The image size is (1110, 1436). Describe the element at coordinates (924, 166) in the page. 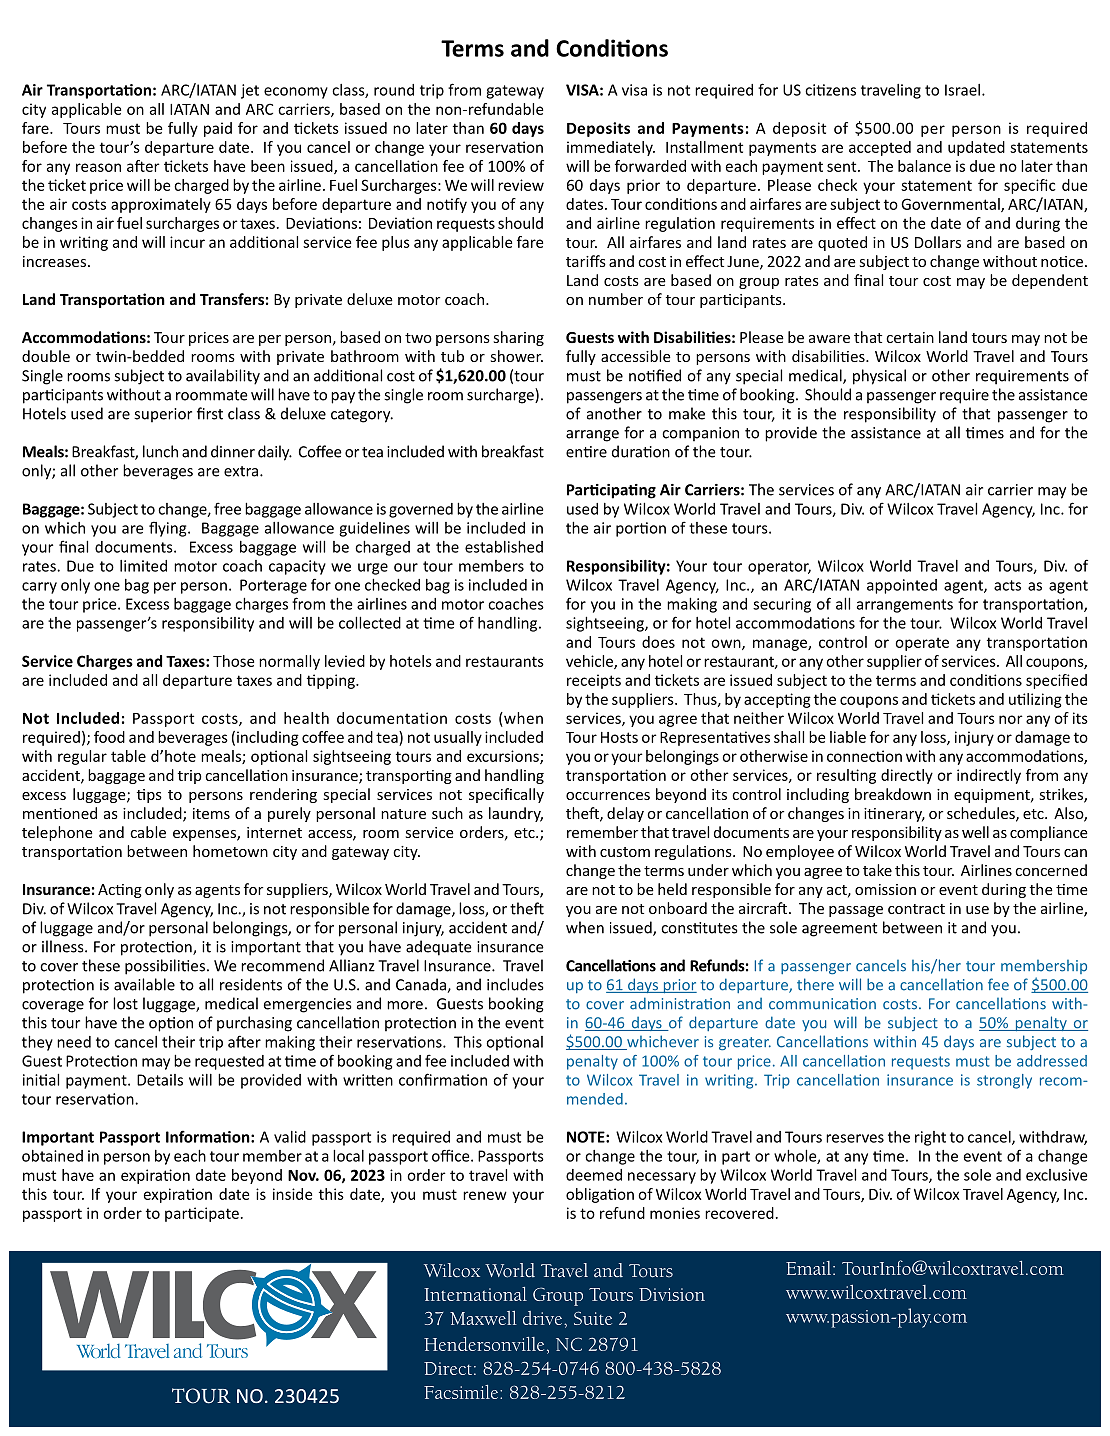

I see `balance` at that location.
